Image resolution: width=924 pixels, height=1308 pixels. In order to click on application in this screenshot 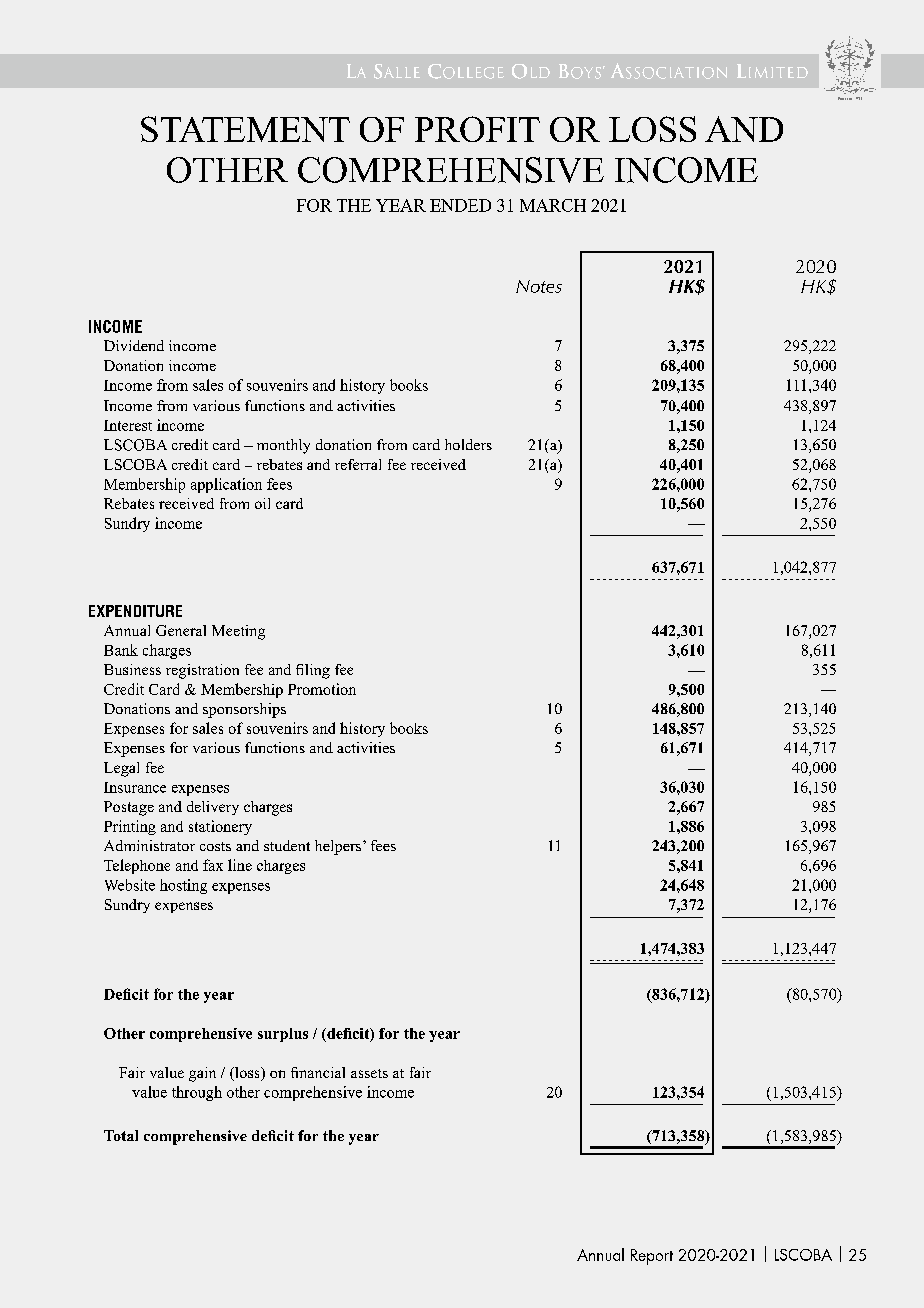, I will do `click(226, 485)`.
